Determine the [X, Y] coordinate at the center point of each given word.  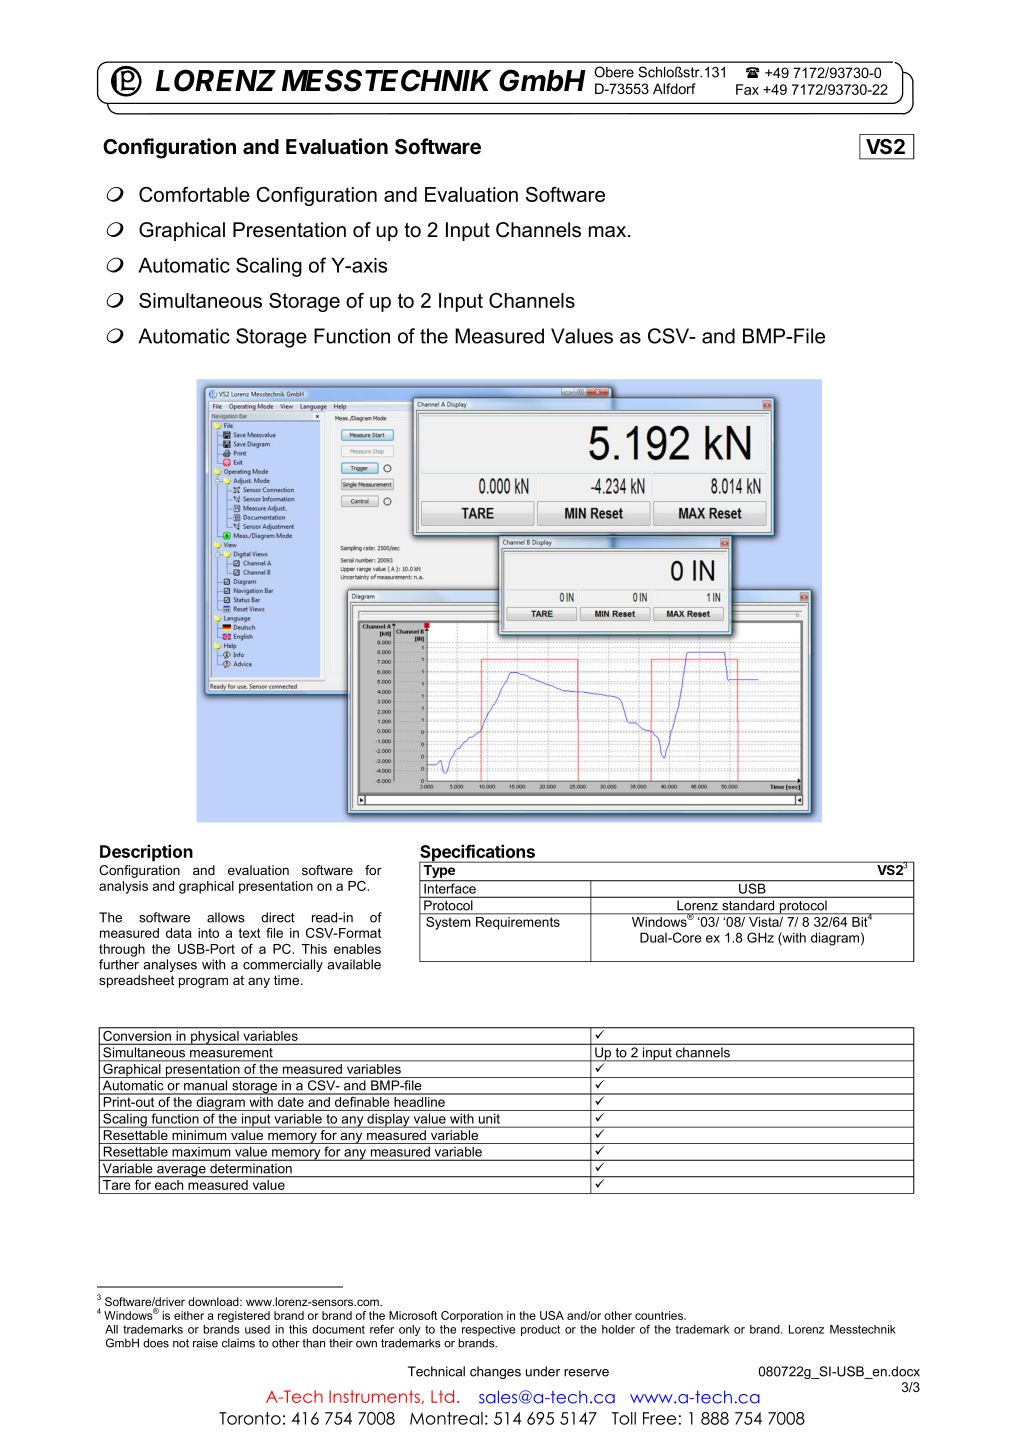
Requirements [518, 923]
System [448, 922]
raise [205, 1343]
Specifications [478, 854]
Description [146, 853]
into [208, 933]
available [354, 964]
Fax [747, 89]
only [409, 1332]
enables [357, 949]
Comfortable [194, 194]
